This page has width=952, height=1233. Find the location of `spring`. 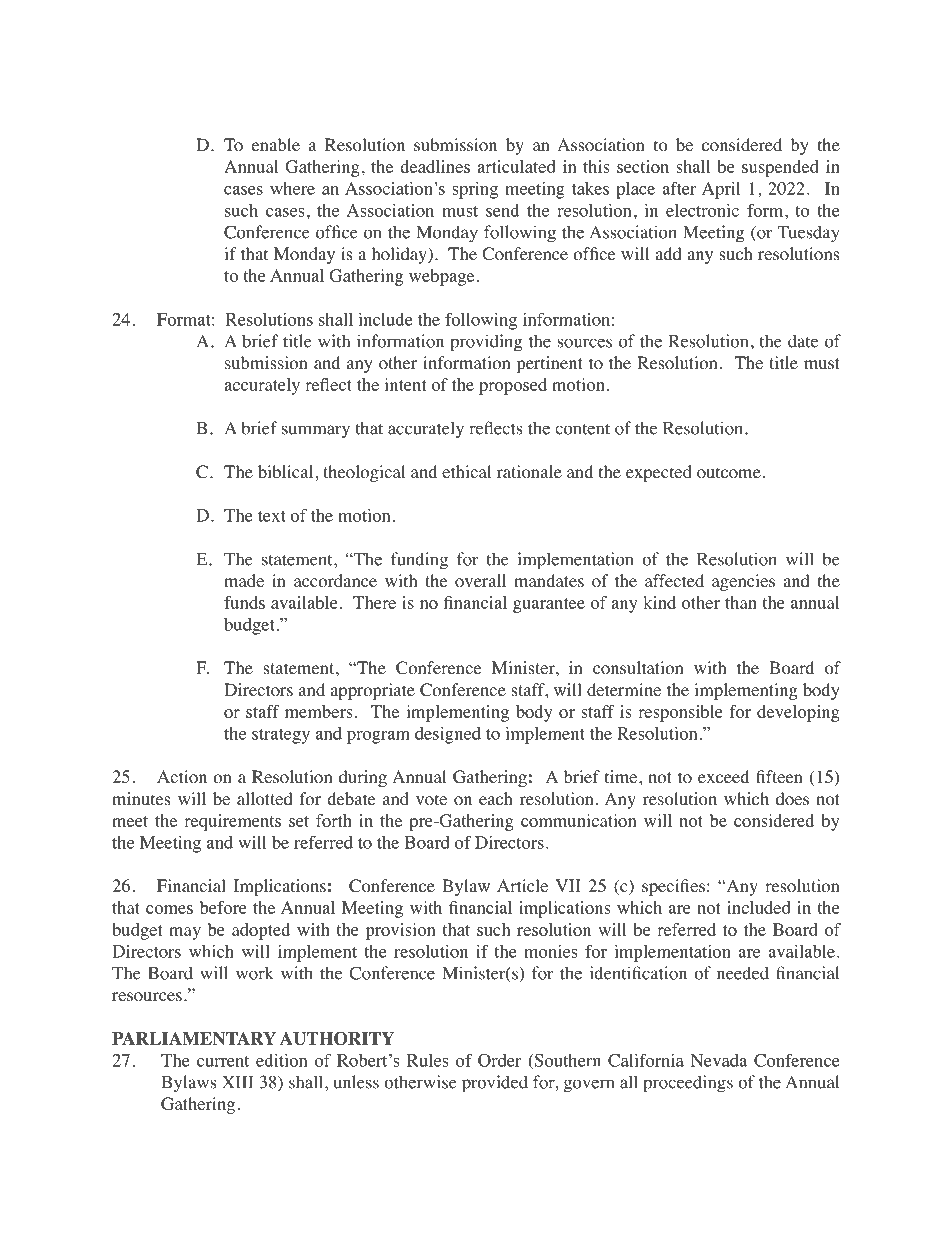

spring is located at coordinates (475, 190).
